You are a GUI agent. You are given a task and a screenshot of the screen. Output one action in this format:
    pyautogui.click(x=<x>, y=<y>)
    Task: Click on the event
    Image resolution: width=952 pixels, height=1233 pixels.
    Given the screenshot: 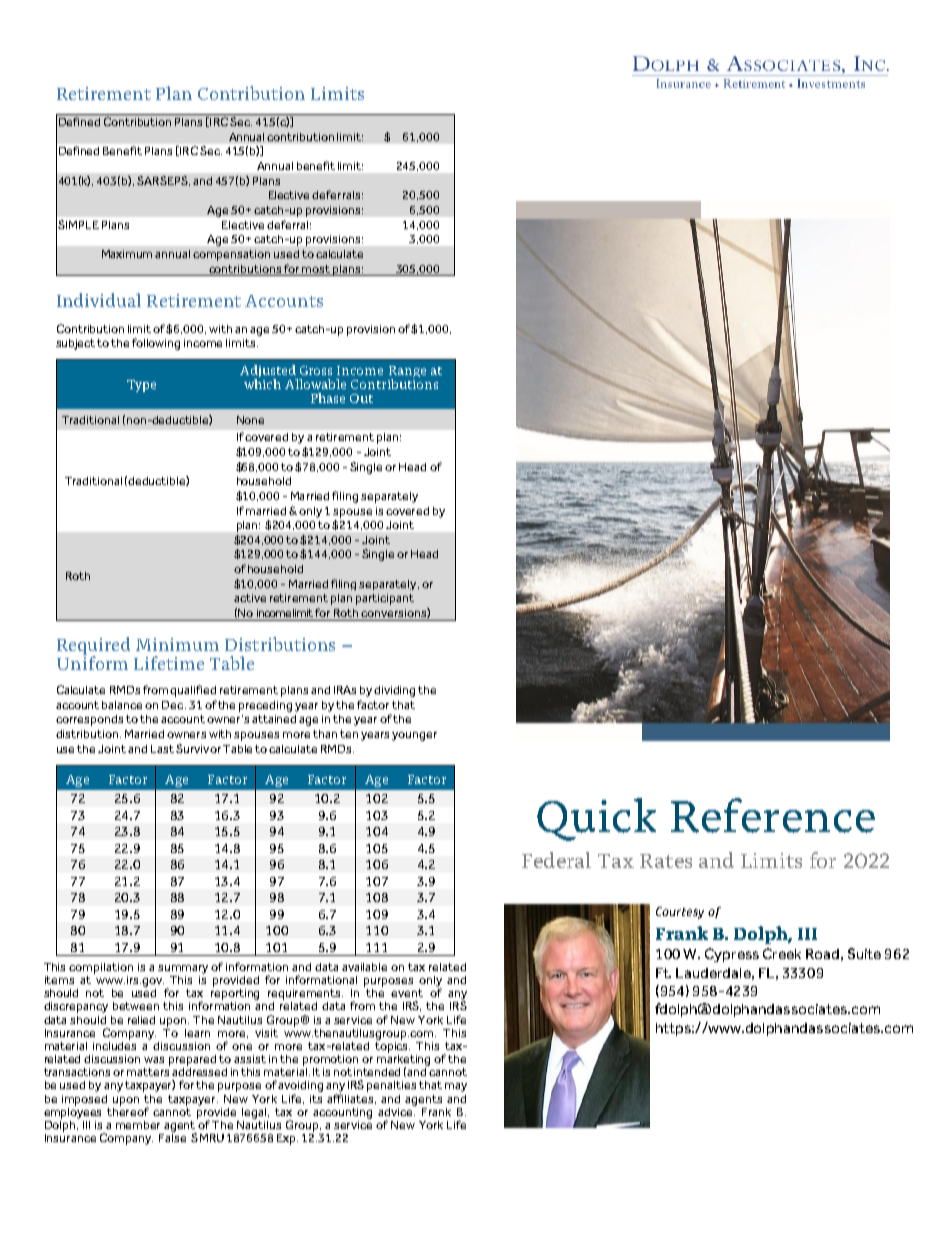 What is the action you would take?
    pyautogui.click(x=407, y=993)
